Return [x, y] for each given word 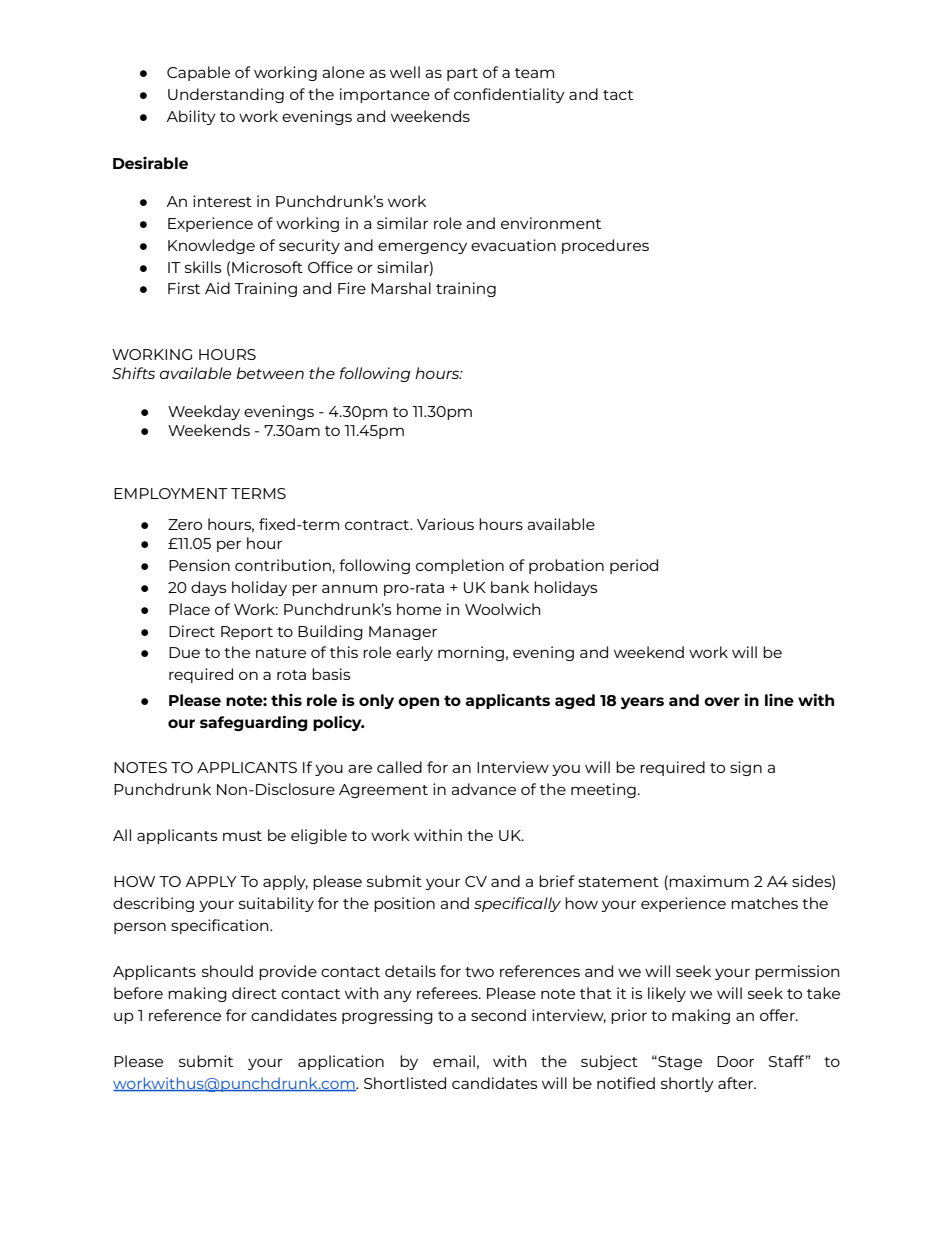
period [634, 566]
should [227, 971]
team [534, 73]
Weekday [204, 412]
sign [746, 768]
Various [445, 524]
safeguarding [254, 723]
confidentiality [509, 95]
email [454, 1061]
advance [483, 789]
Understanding [226, 95]
